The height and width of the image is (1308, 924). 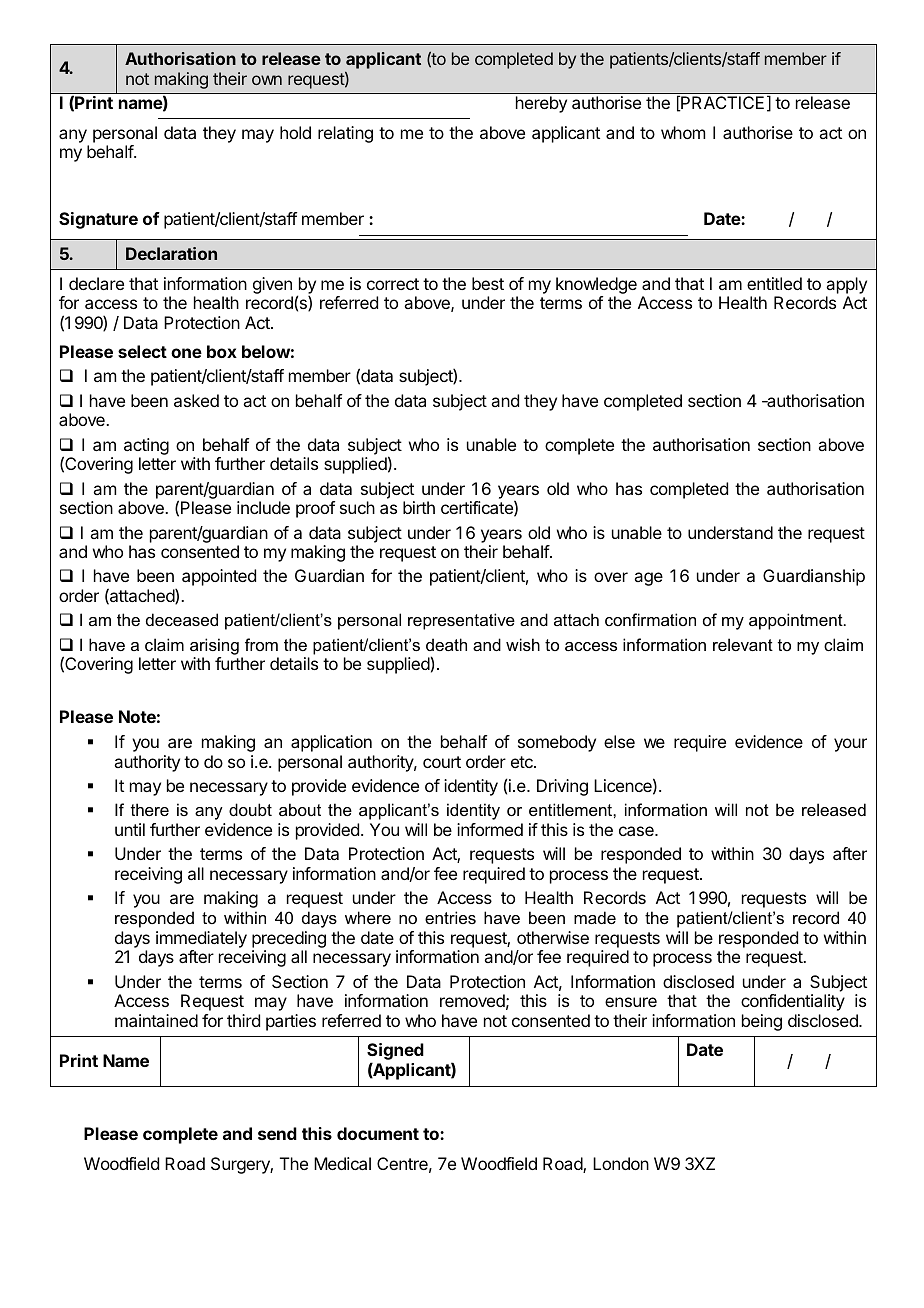 I want to click on own, so click(x=267, y=80).
